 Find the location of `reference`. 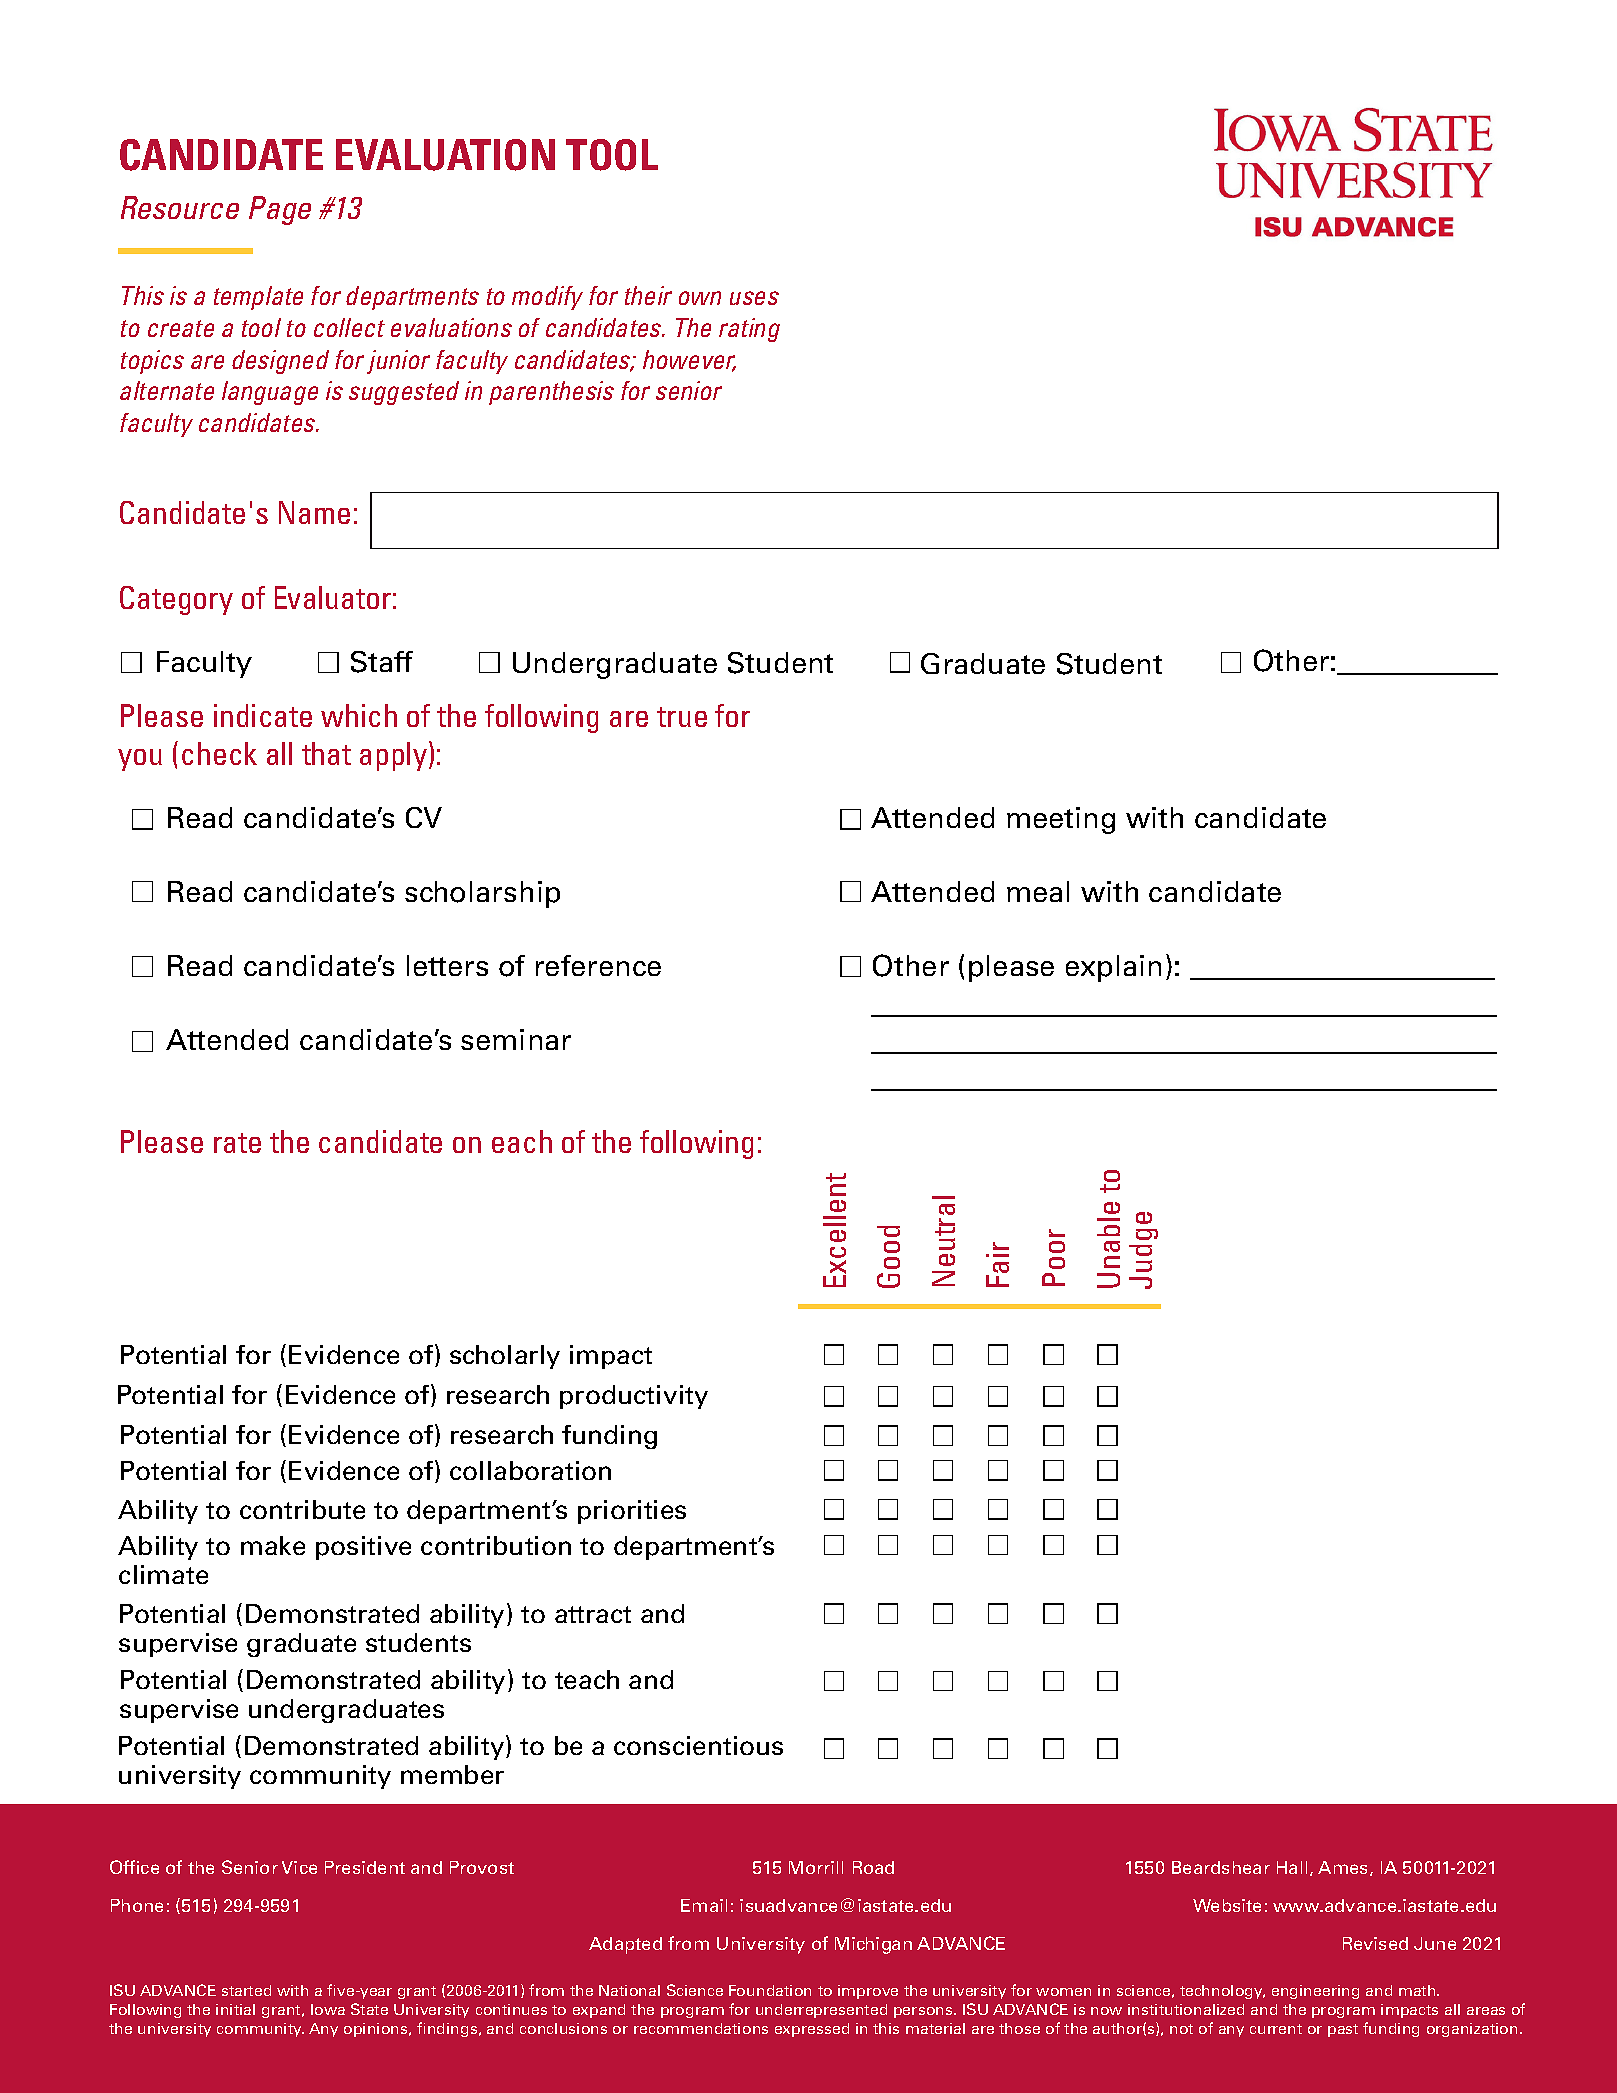

reference is located at coordinates (598, 965).
